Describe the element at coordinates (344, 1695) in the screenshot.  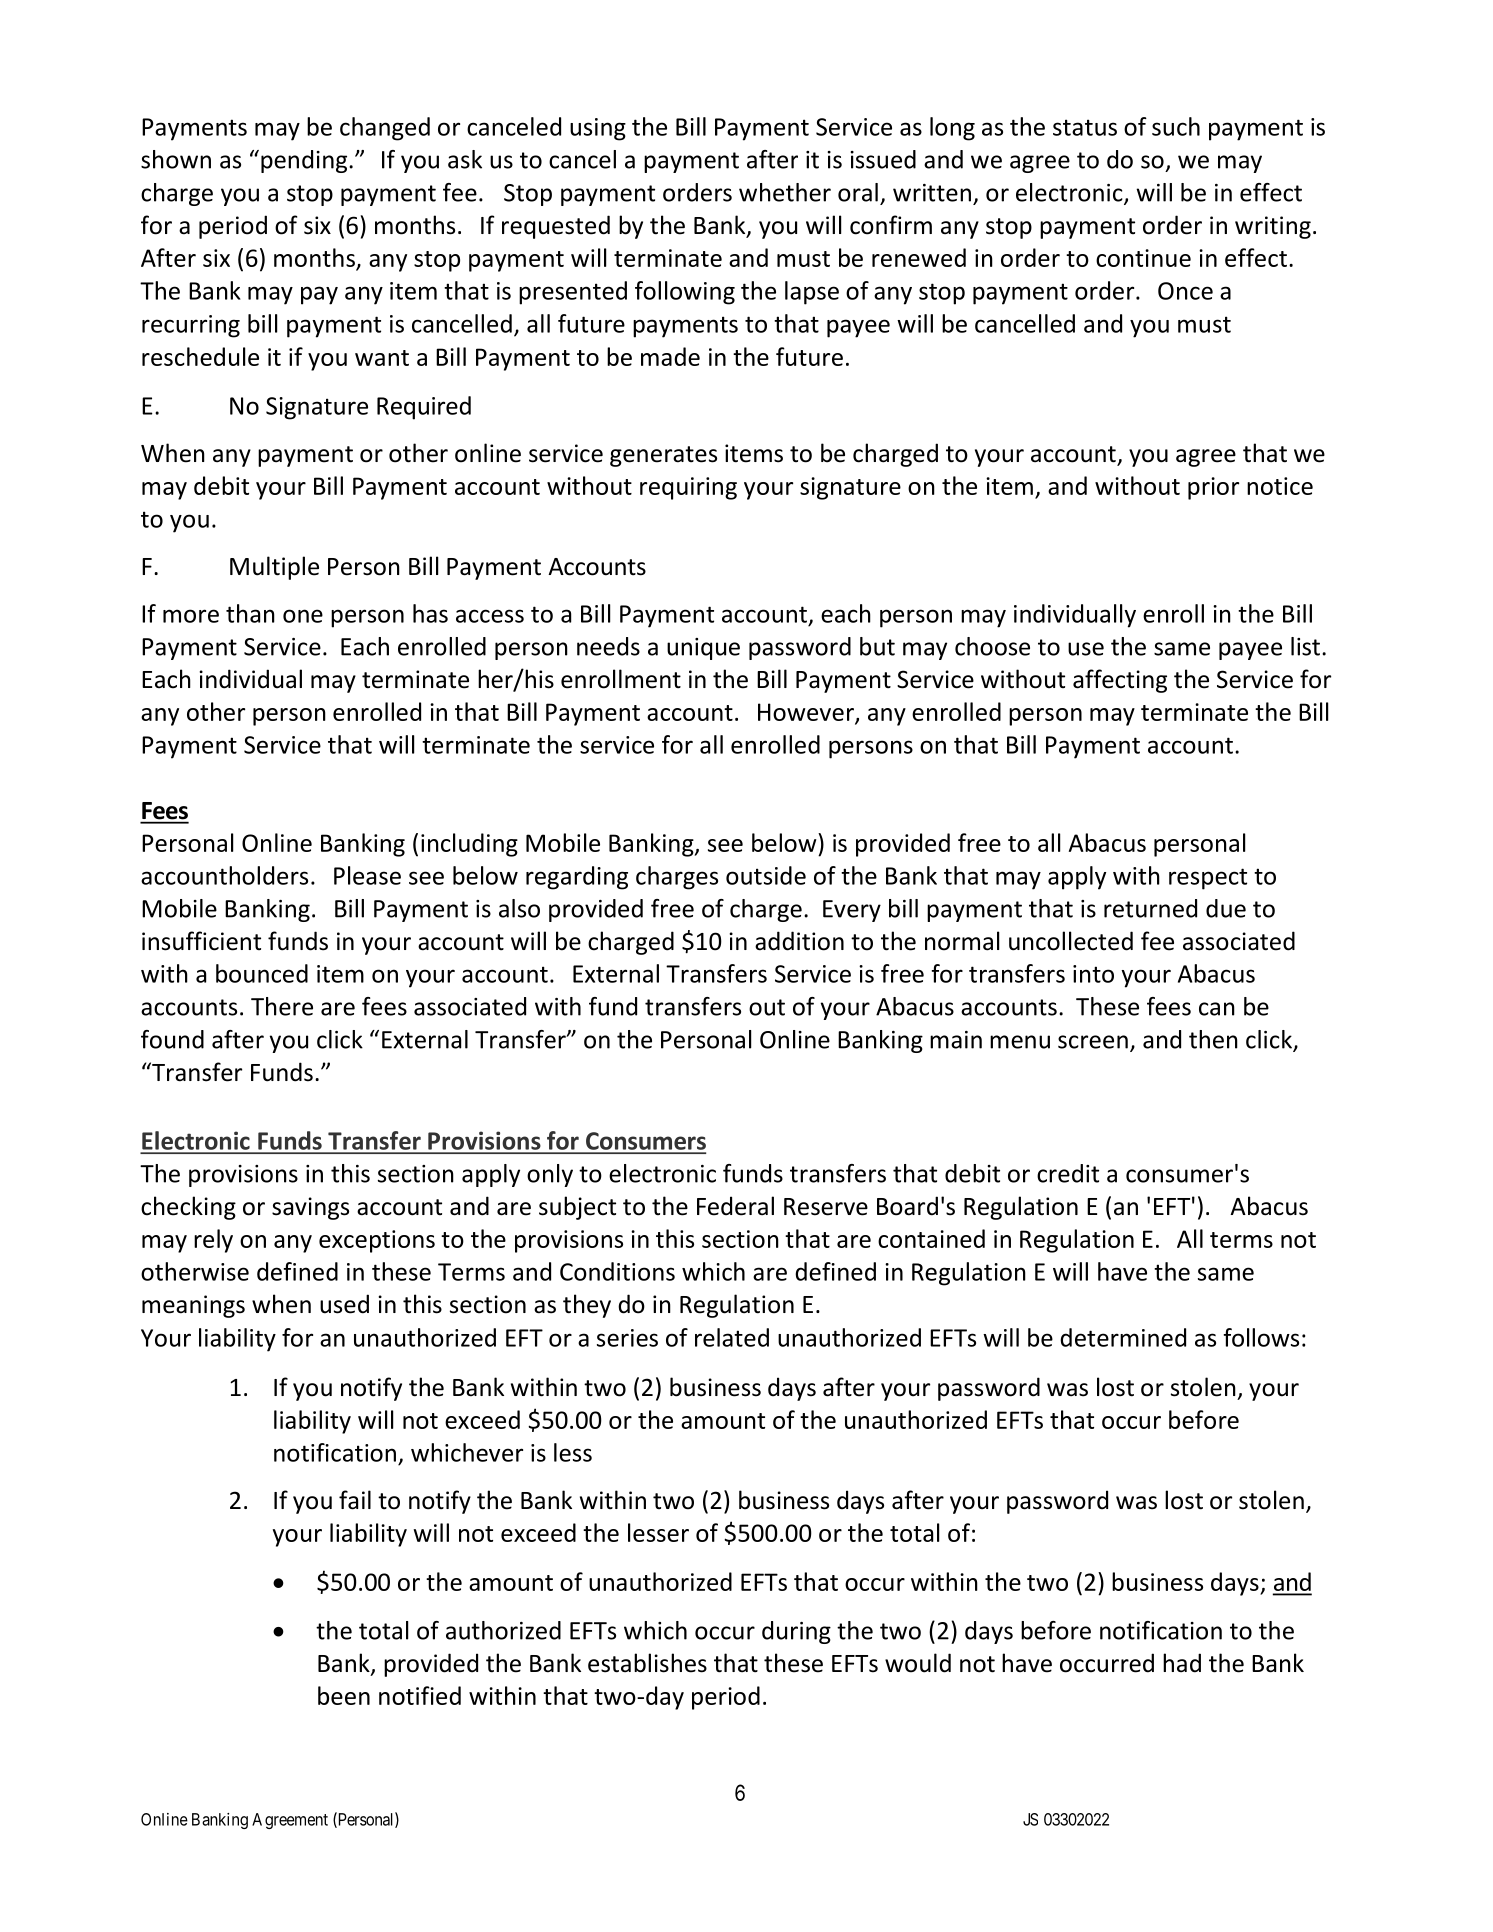
I see `been` at that location.
